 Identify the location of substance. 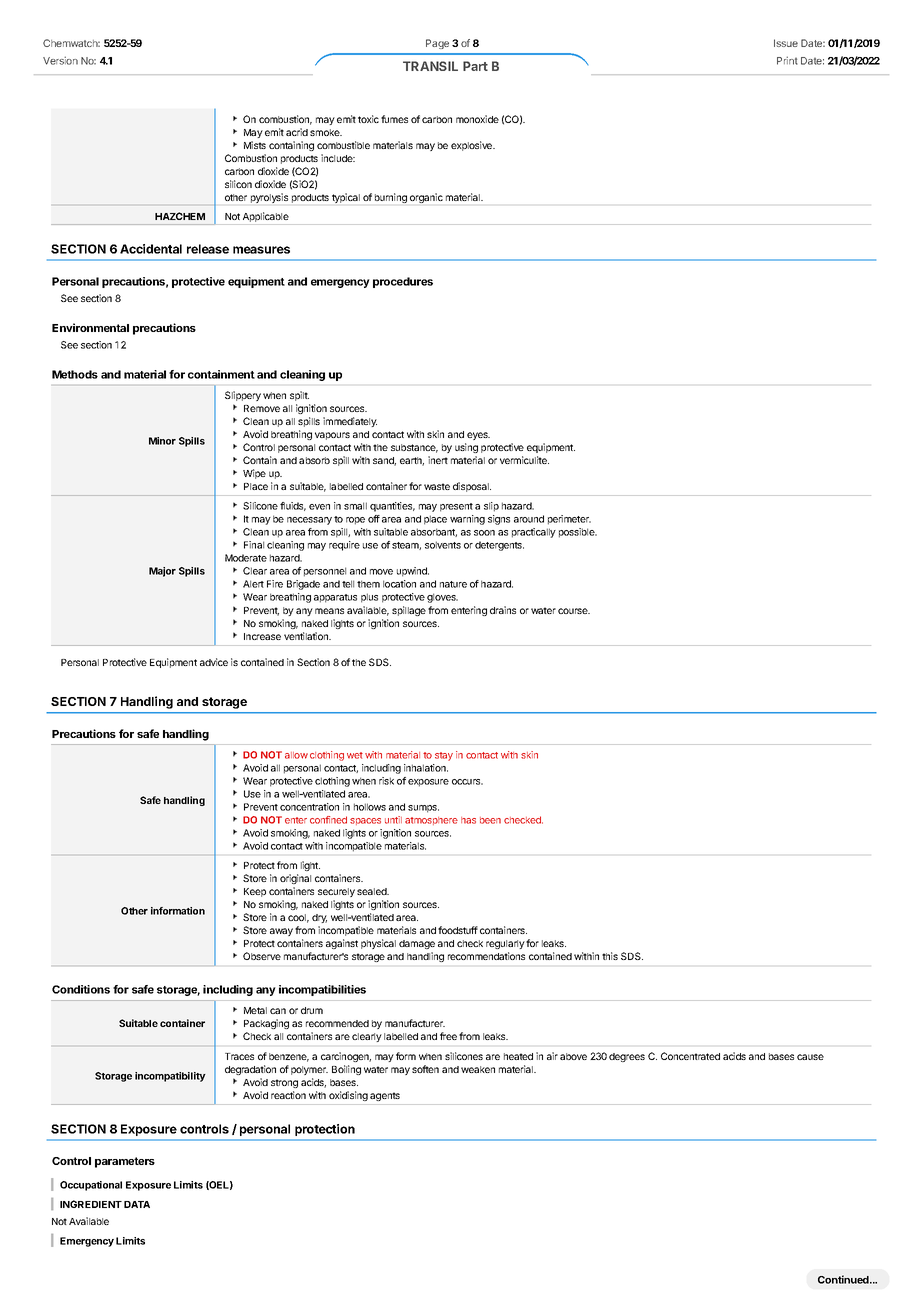
(414, 448).
